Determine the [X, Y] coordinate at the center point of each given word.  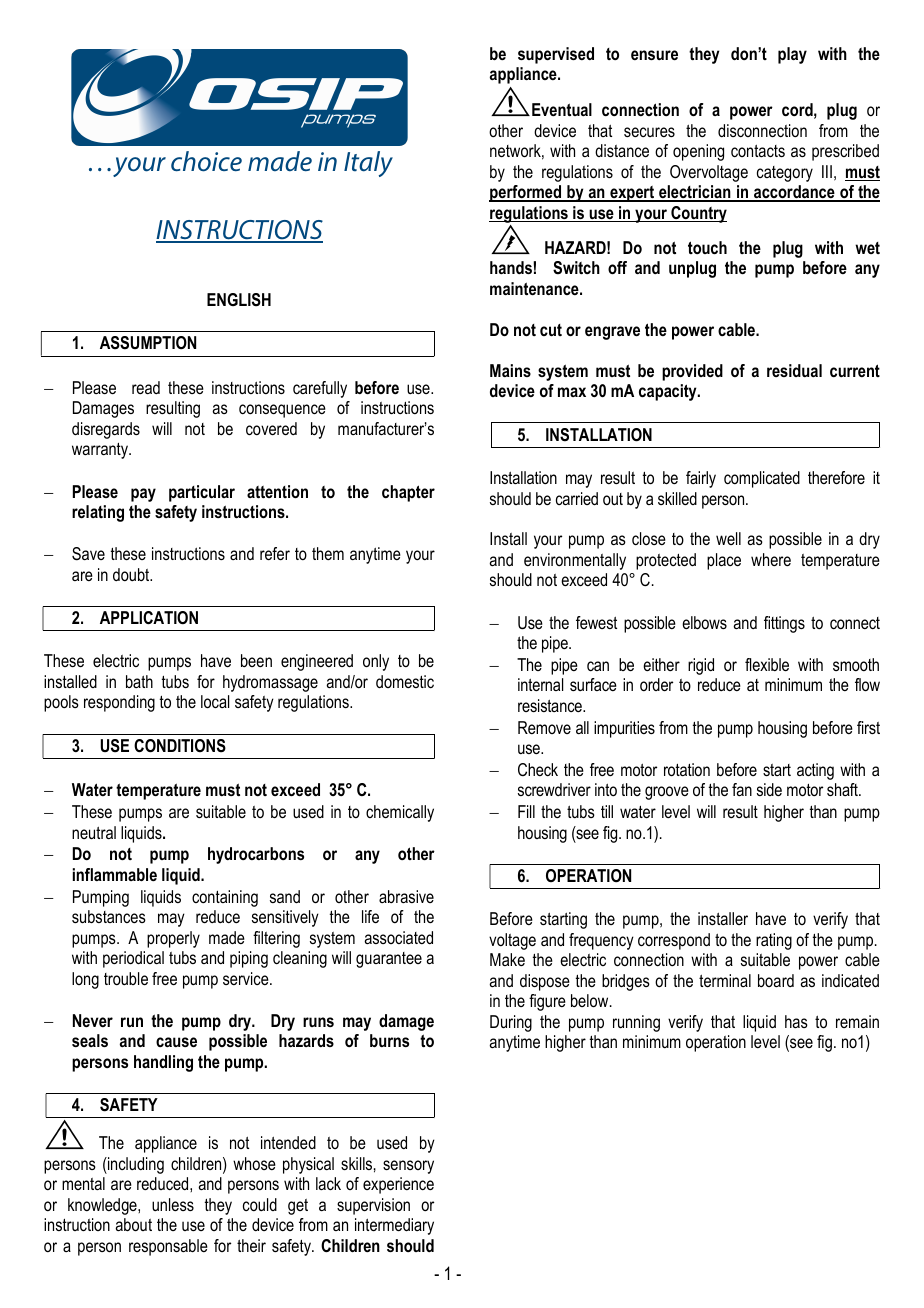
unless [173, 1204]
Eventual [562, 109]
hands [512, 267]
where [771, 559]
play [792, 55]
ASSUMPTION [148, 343]
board [776, 980]
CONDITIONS [180, 746]
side [769, 789]
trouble [126, 978]
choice [206, 161]
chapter [408, 493]
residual [794, 370]
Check [538, 769]
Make [507, 959]
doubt [132, 574]
